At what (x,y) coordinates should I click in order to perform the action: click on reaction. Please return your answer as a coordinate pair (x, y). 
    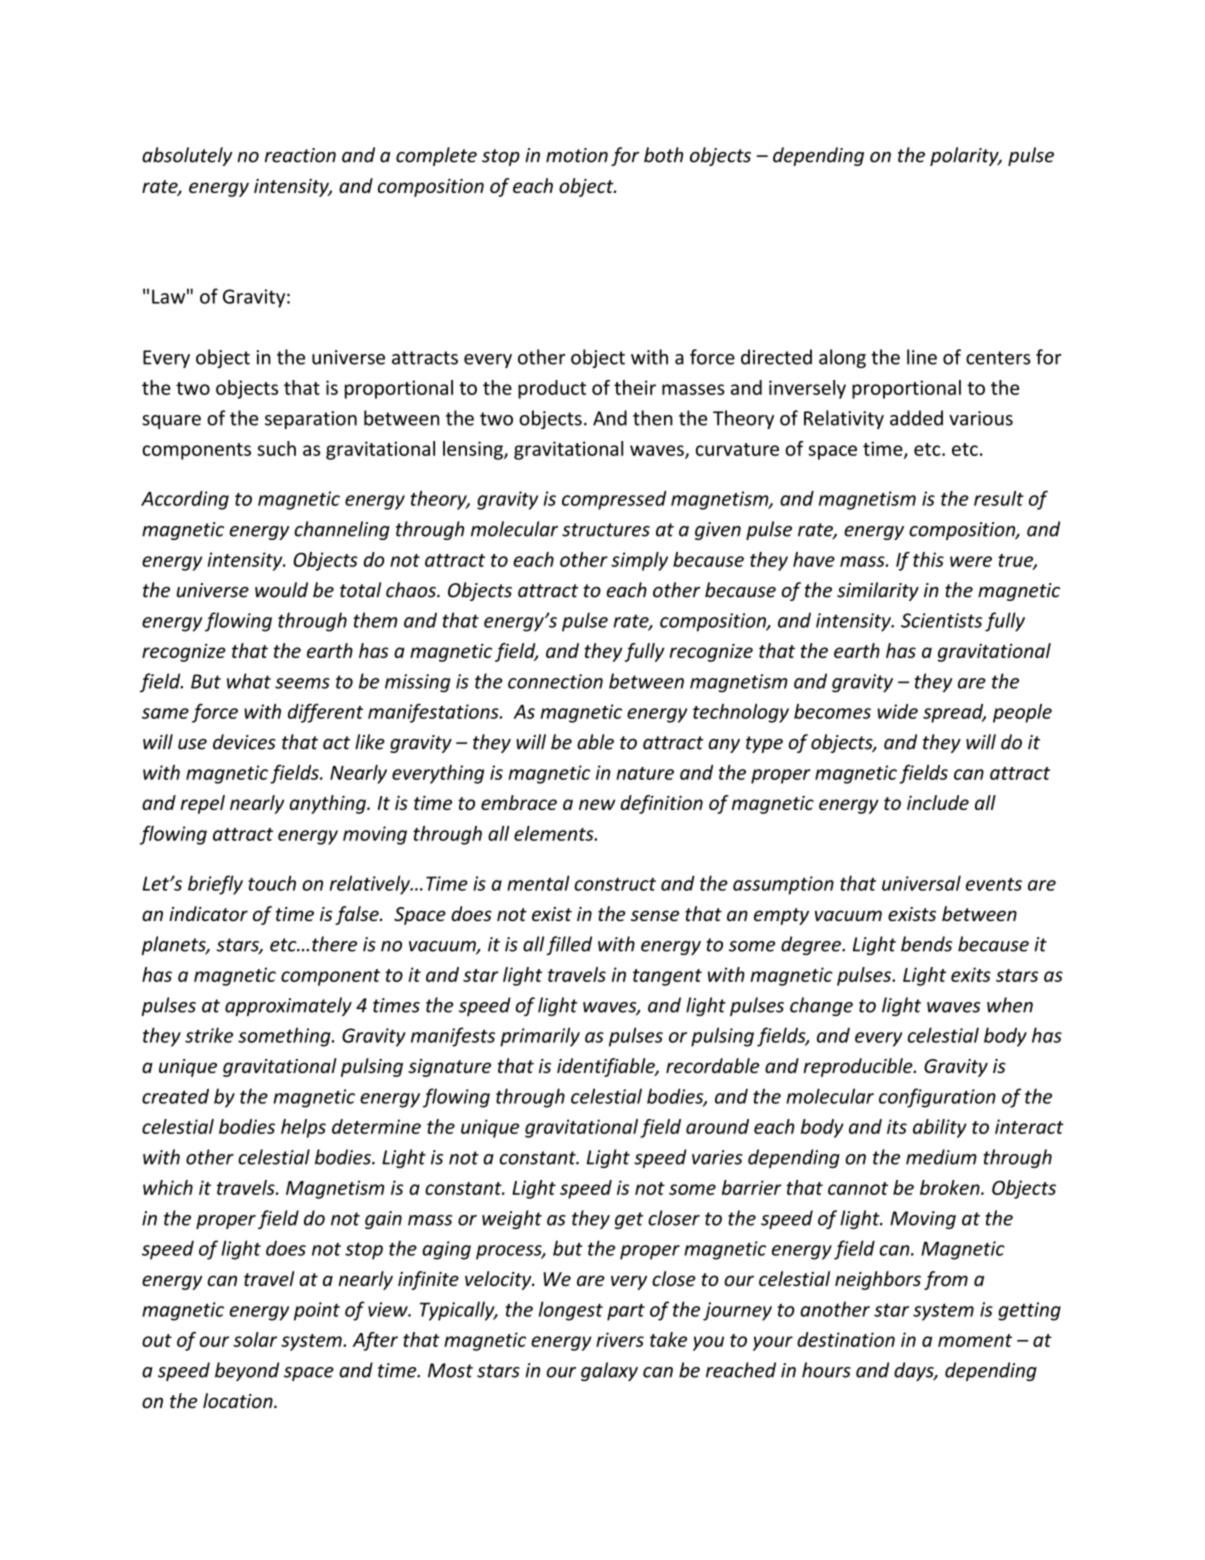
    Looking at the image, I should click on (300, 155).
